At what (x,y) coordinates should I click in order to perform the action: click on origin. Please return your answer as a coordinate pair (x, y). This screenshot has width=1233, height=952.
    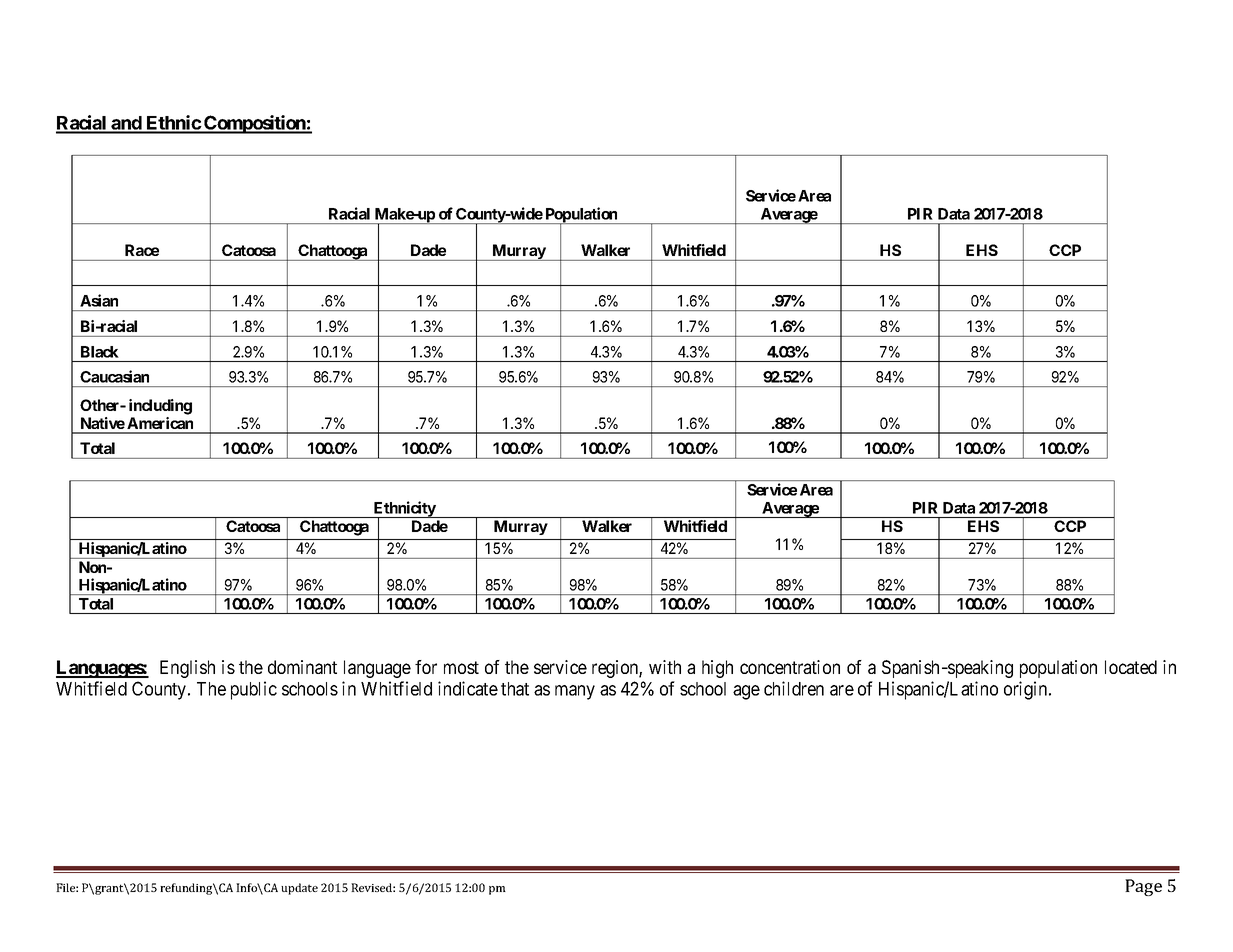
    Looking at the image, I should click on (1027, 690).
